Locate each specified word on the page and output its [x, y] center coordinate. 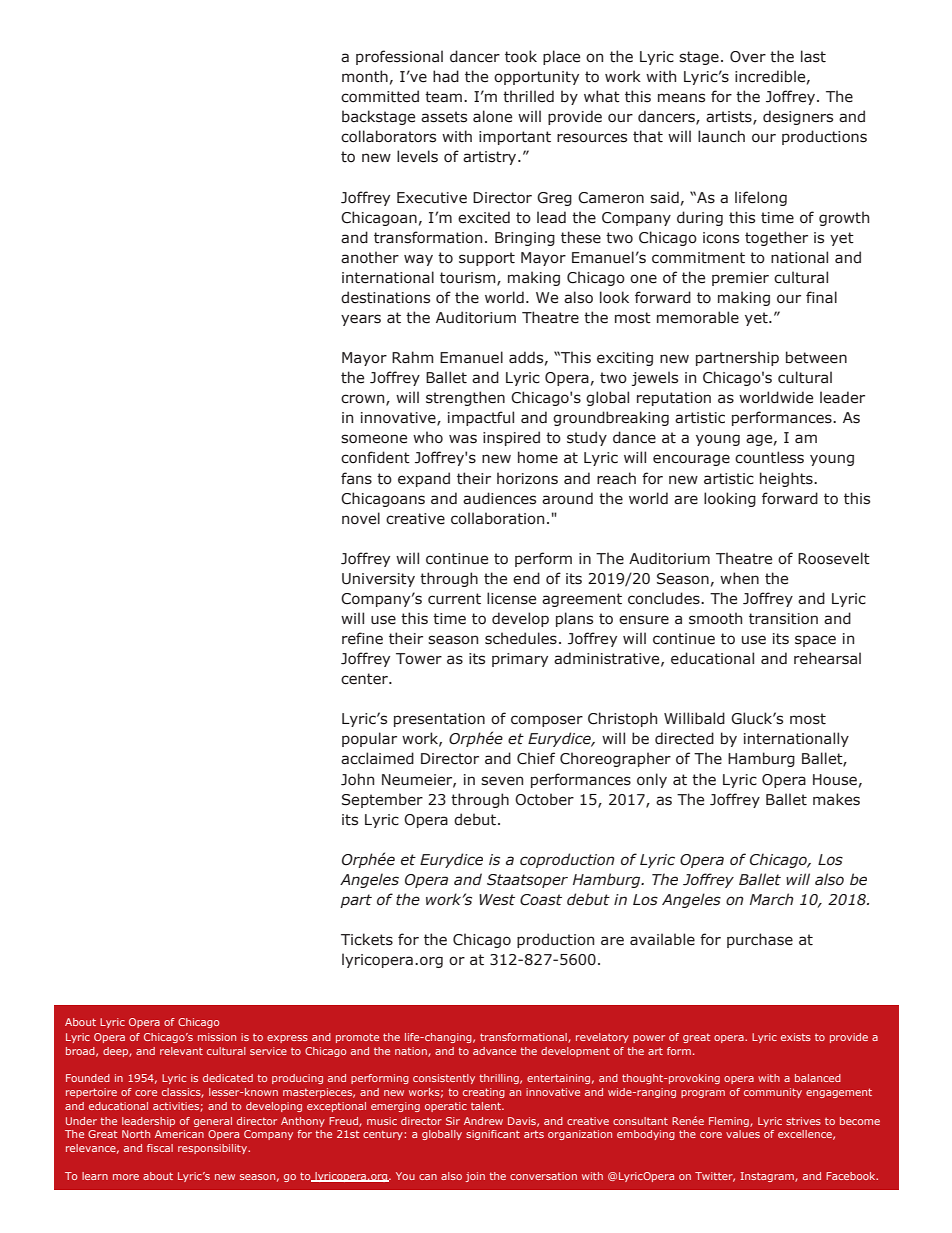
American [179, 1134]
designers [798, 117]
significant [493, 1135]
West [497, 900]
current [454, 599]
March [772, 899]
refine [362, 638]
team [443, 97]
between [816, 357]
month [365, 76]
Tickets [367, 939]
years [361, 320]
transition [783, 619]
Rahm [412, 357]
